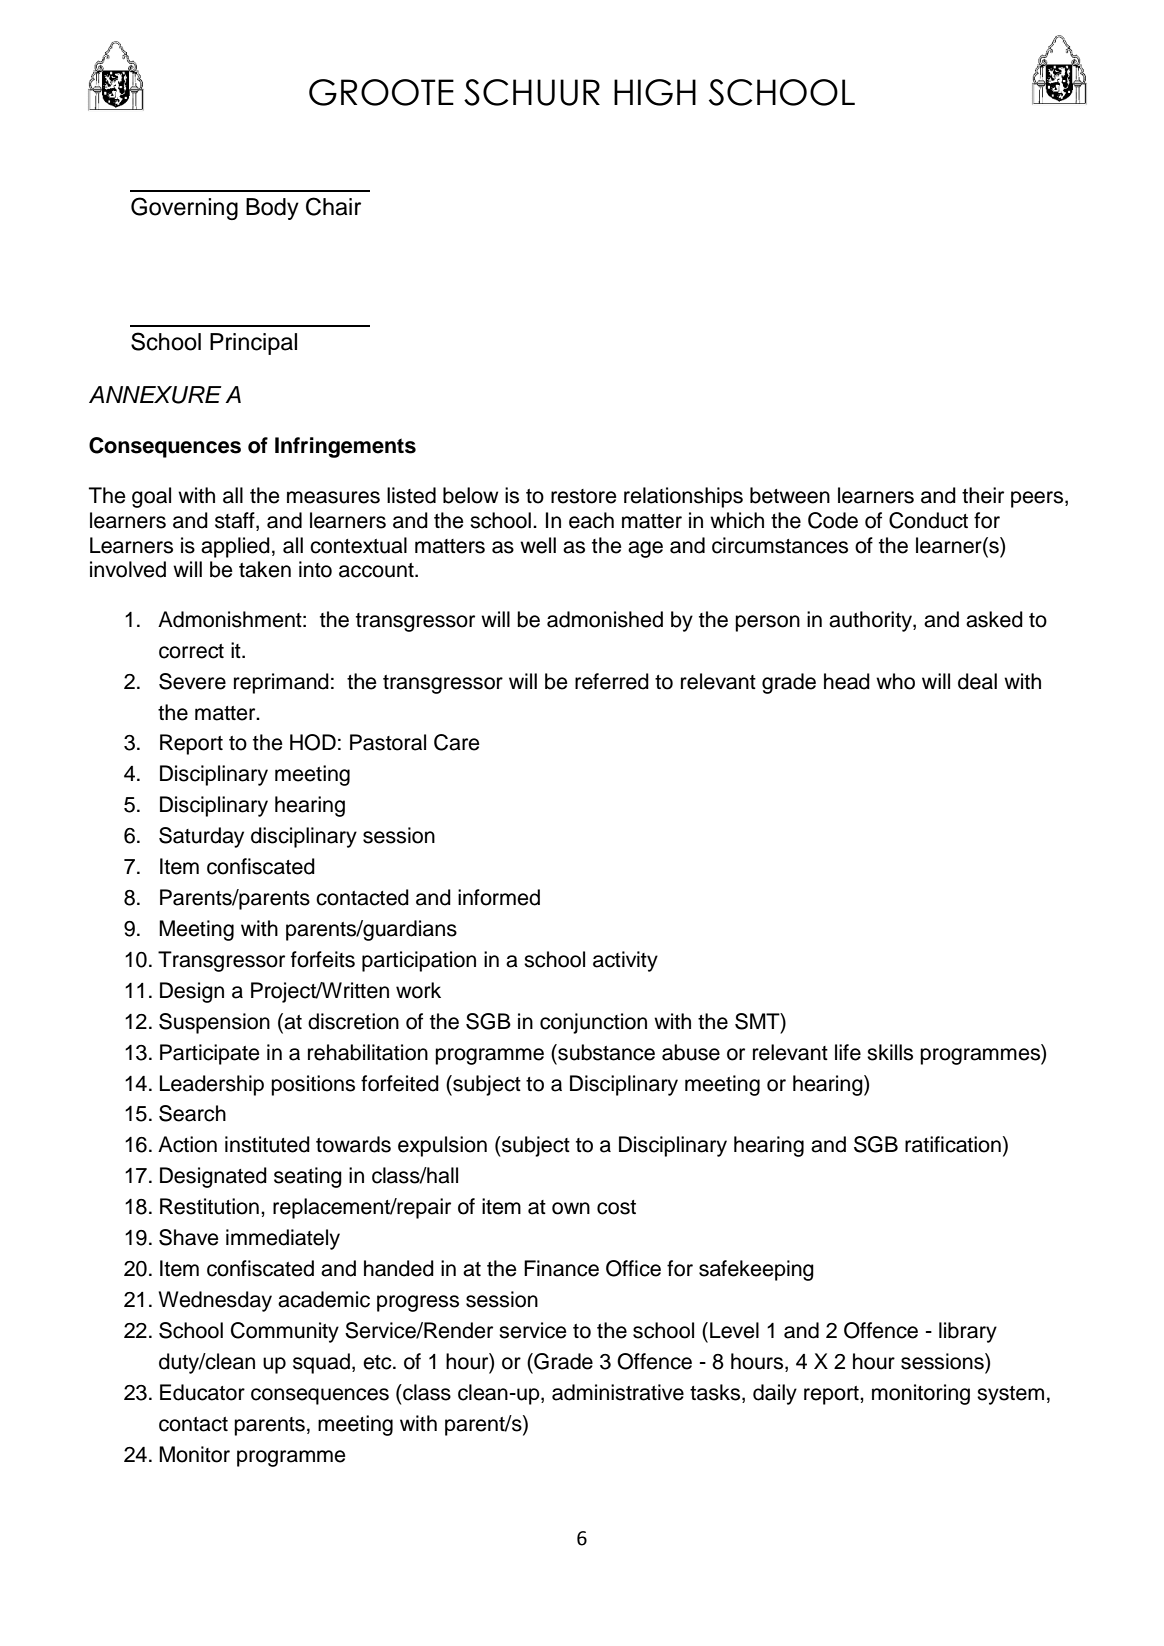 The width and height of the page is (1164, 1646). I want to click on their, so click(983, 495).
